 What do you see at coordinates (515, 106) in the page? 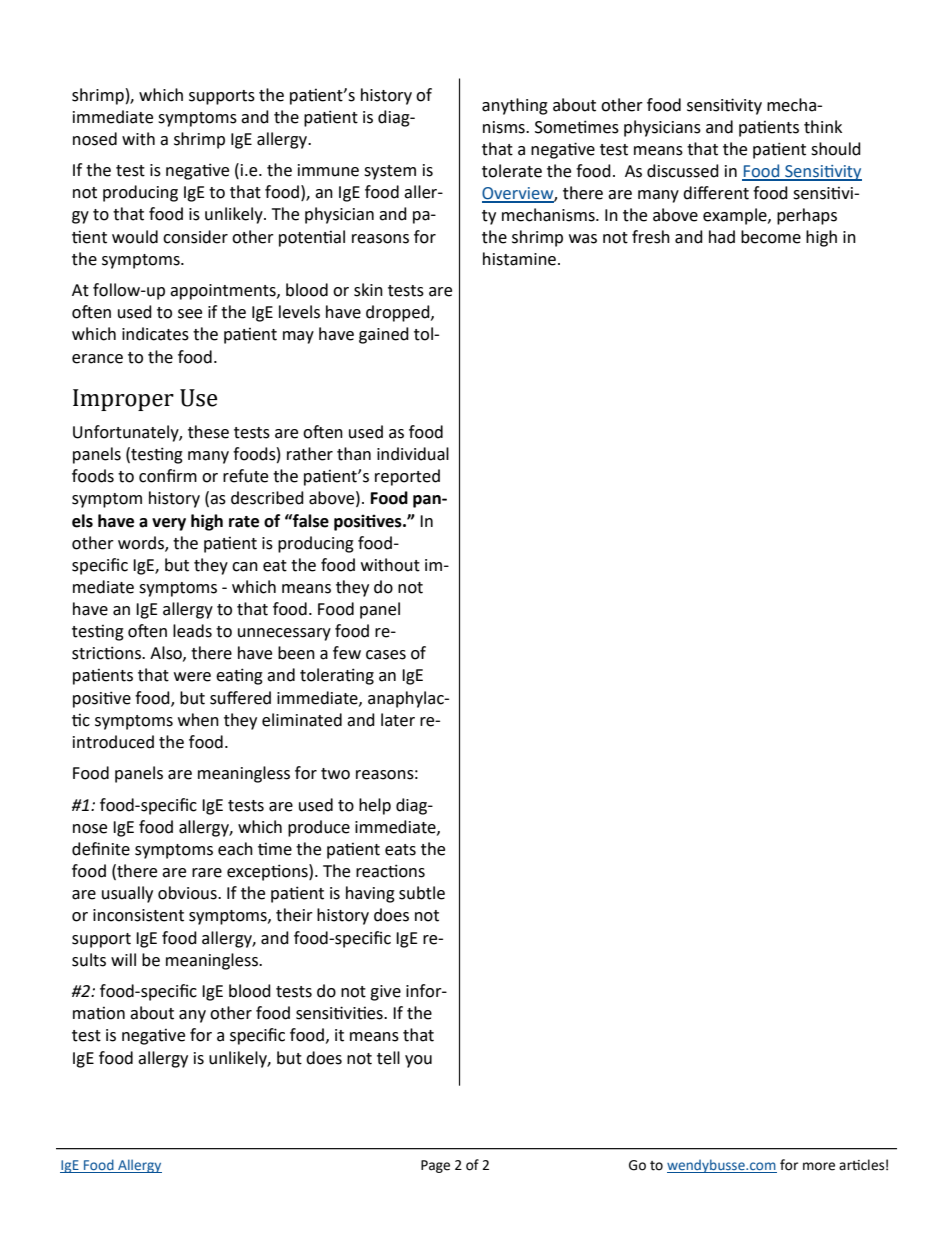
I see `anything` at bounding box center [515, 106].
